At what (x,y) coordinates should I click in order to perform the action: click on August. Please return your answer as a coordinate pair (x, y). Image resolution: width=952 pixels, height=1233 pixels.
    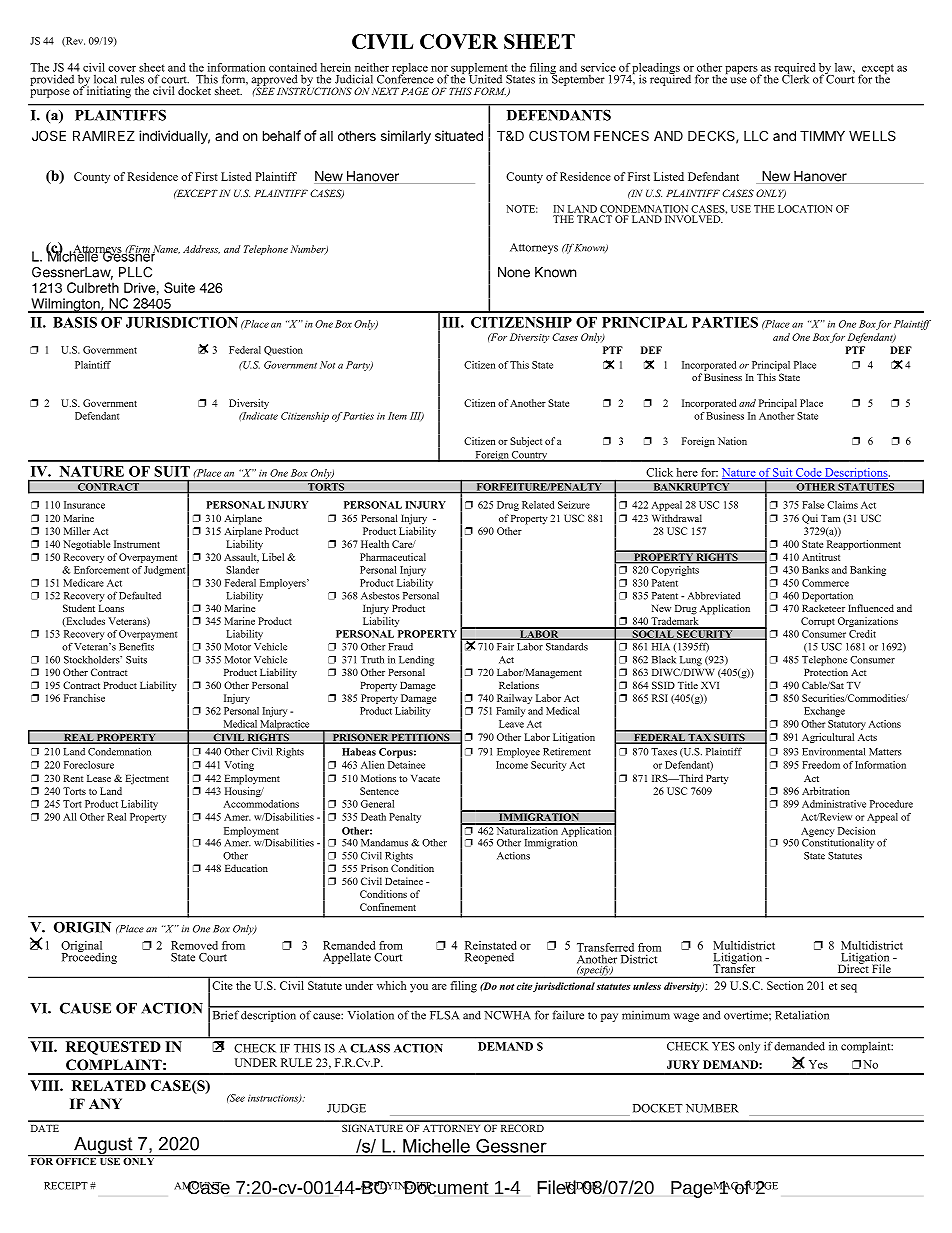
    Looking at the image, I should click on (103, 1147).
